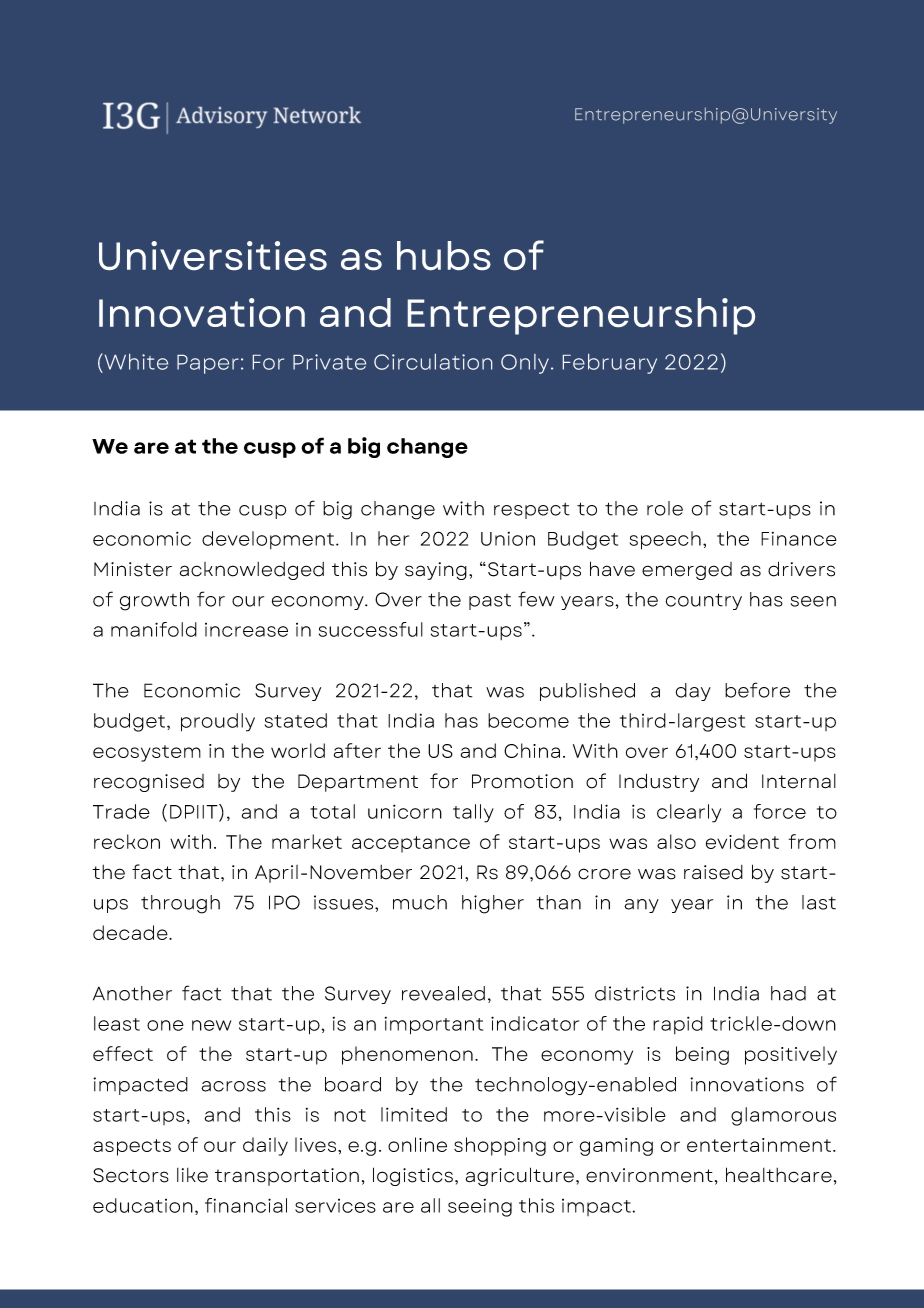 The width and height of the screenshot is (924, 1308). I want to click on healthcare, so click(779, 1175).
